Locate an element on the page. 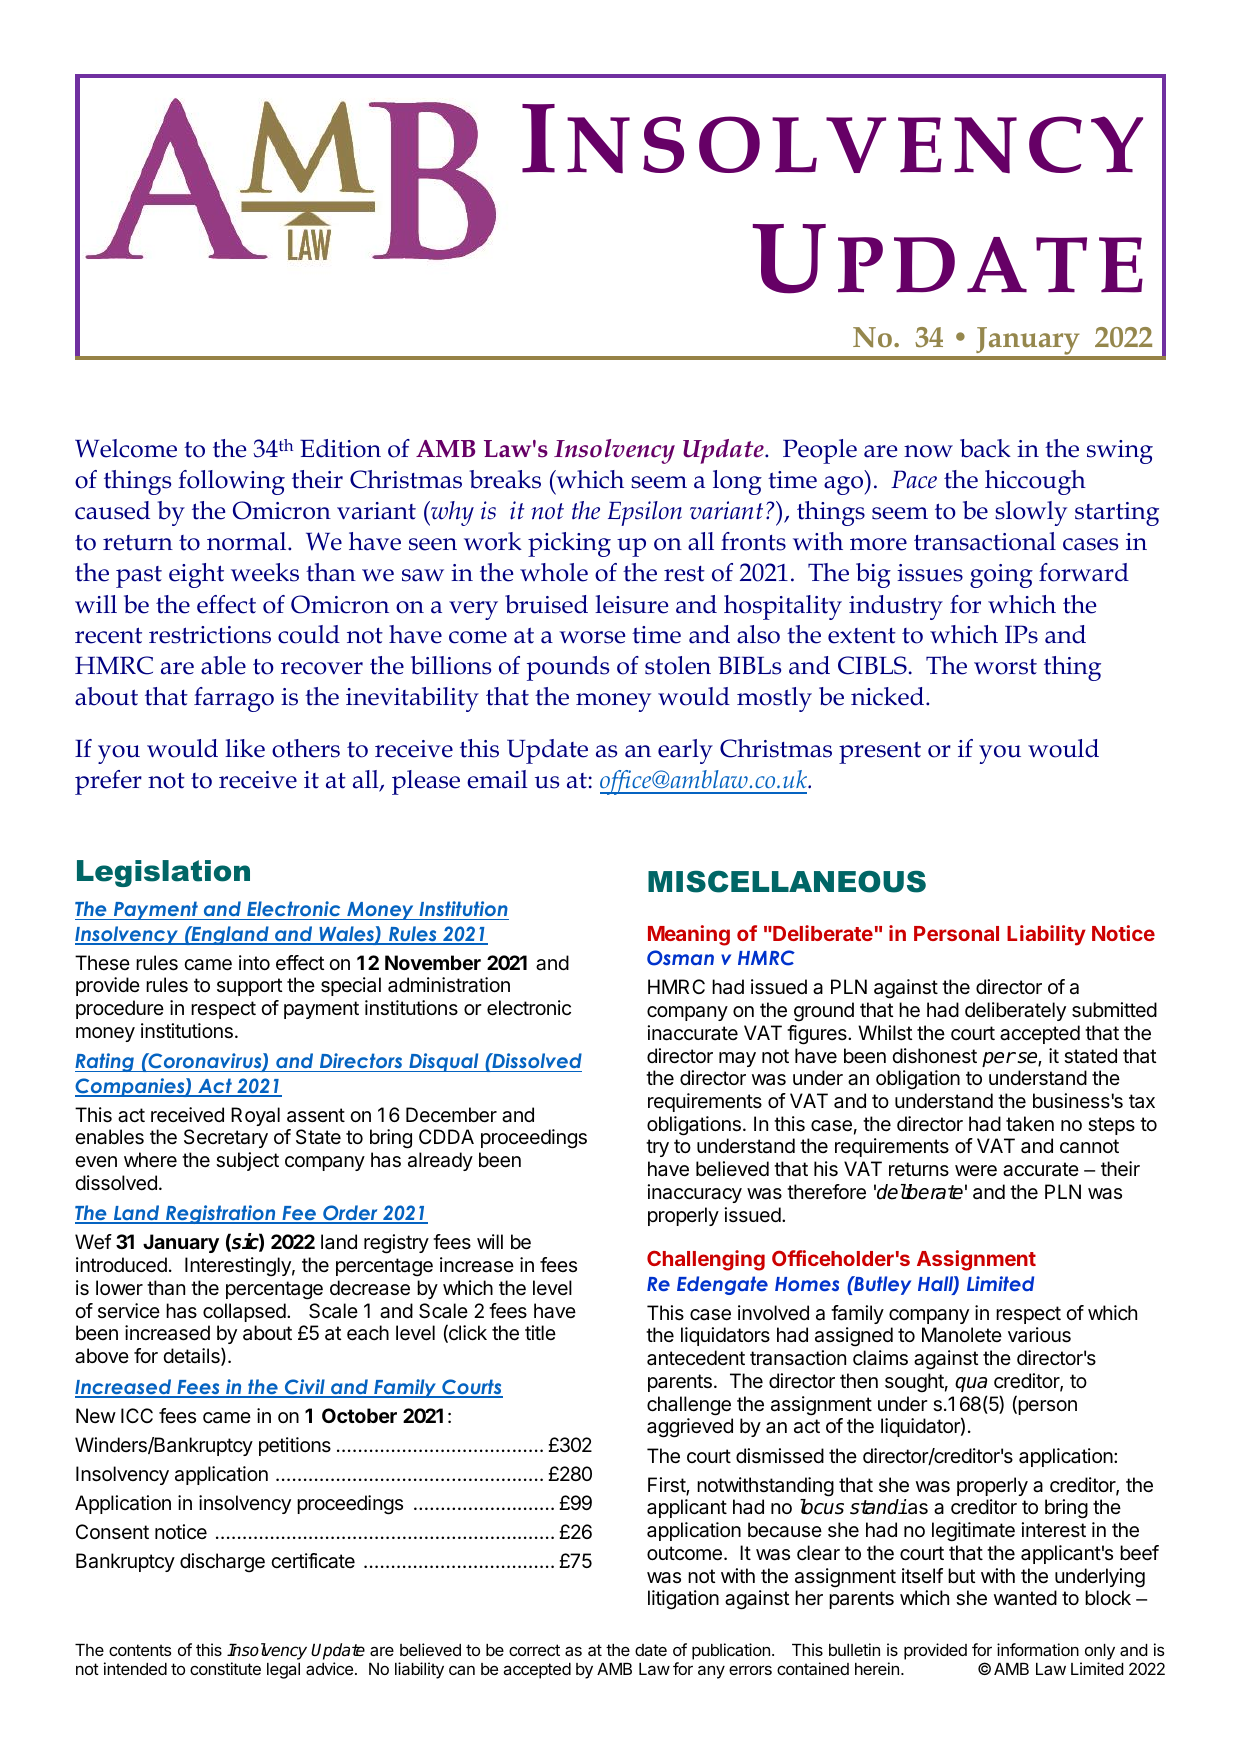 The image size is (1240, 1753). may is located at coordinates (737, 1059).
